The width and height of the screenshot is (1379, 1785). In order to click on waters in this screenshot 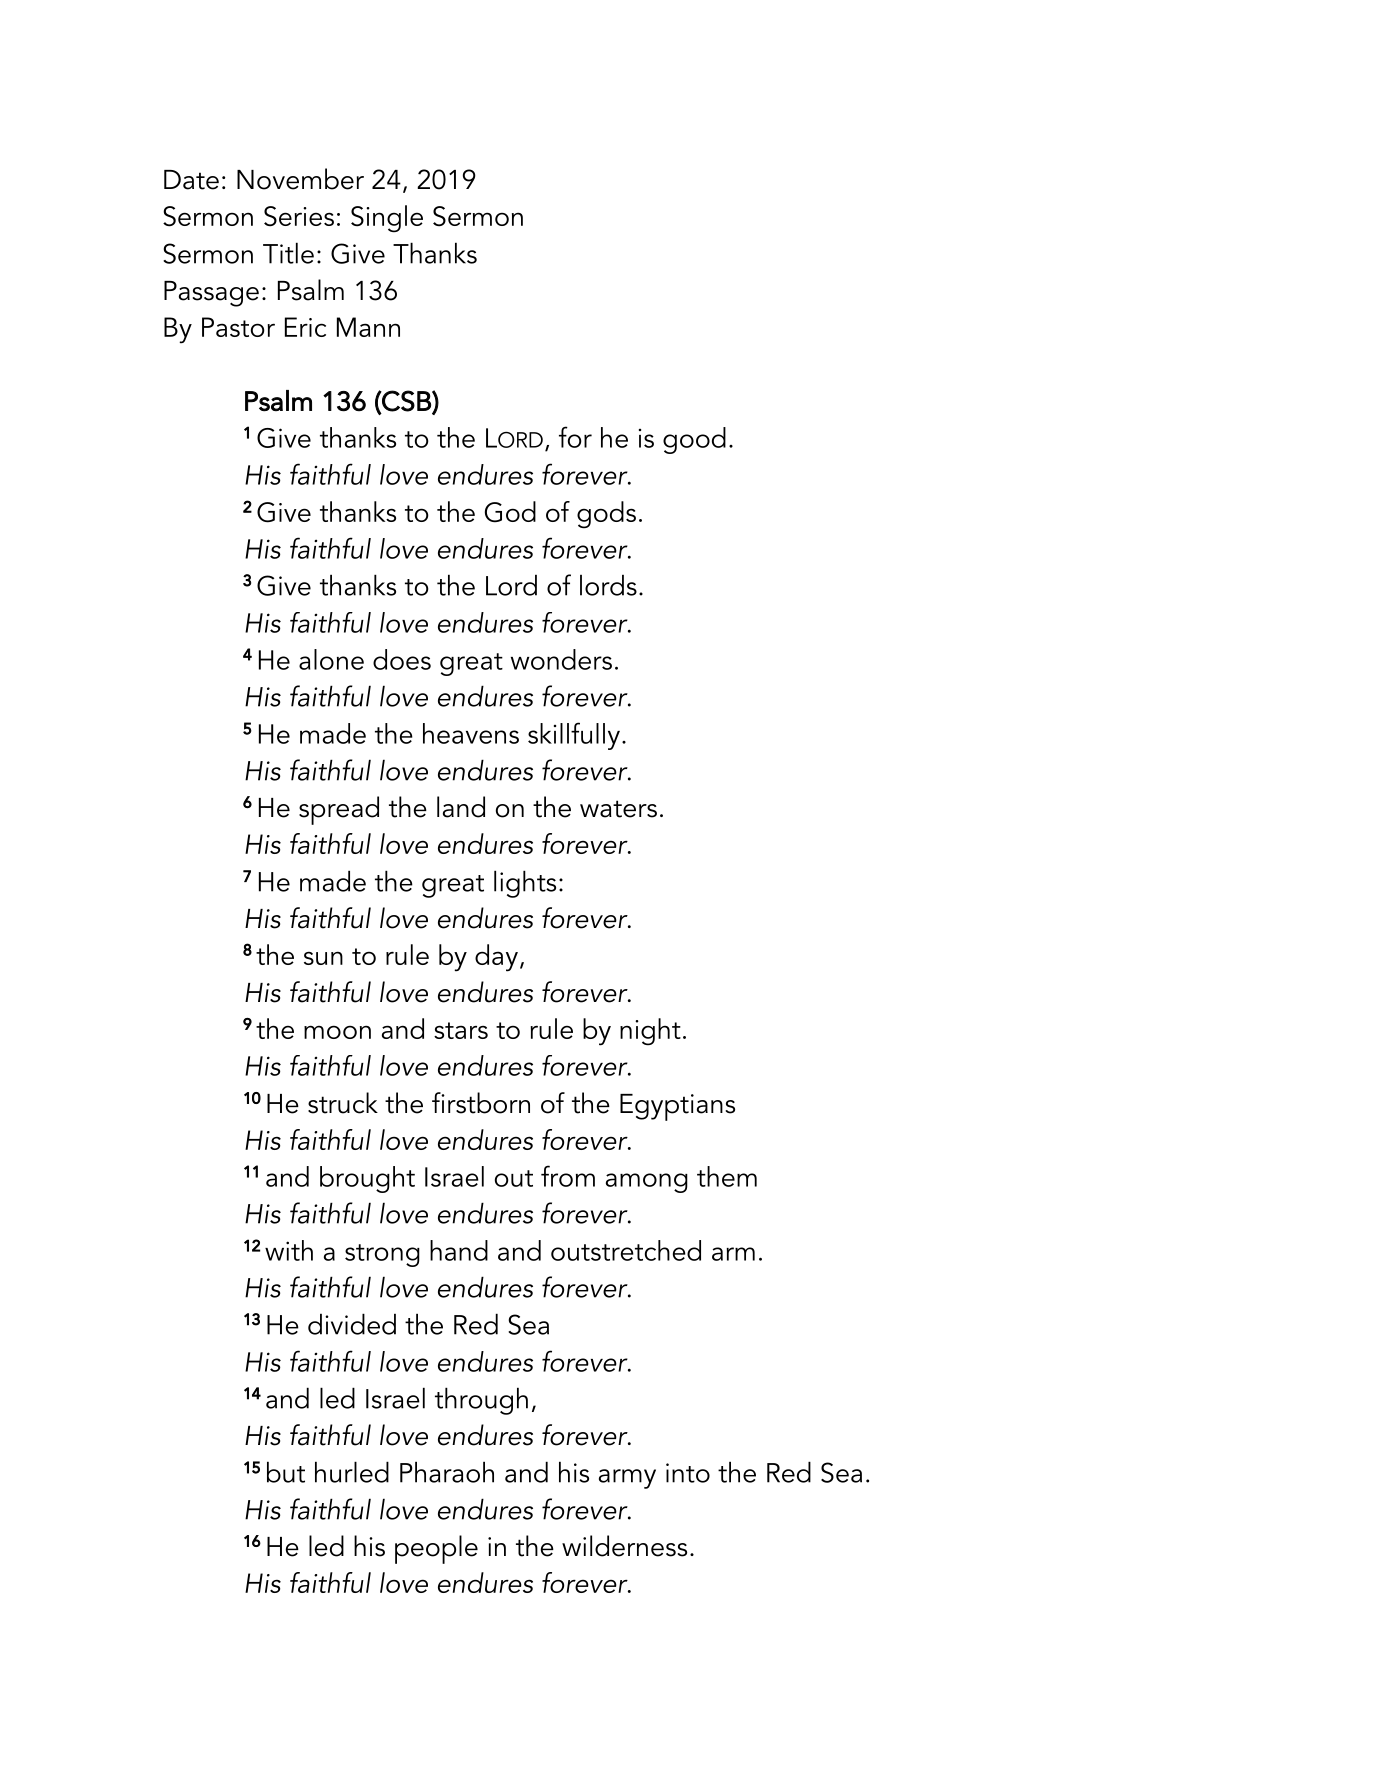, I will do `click(618, 809)`.
